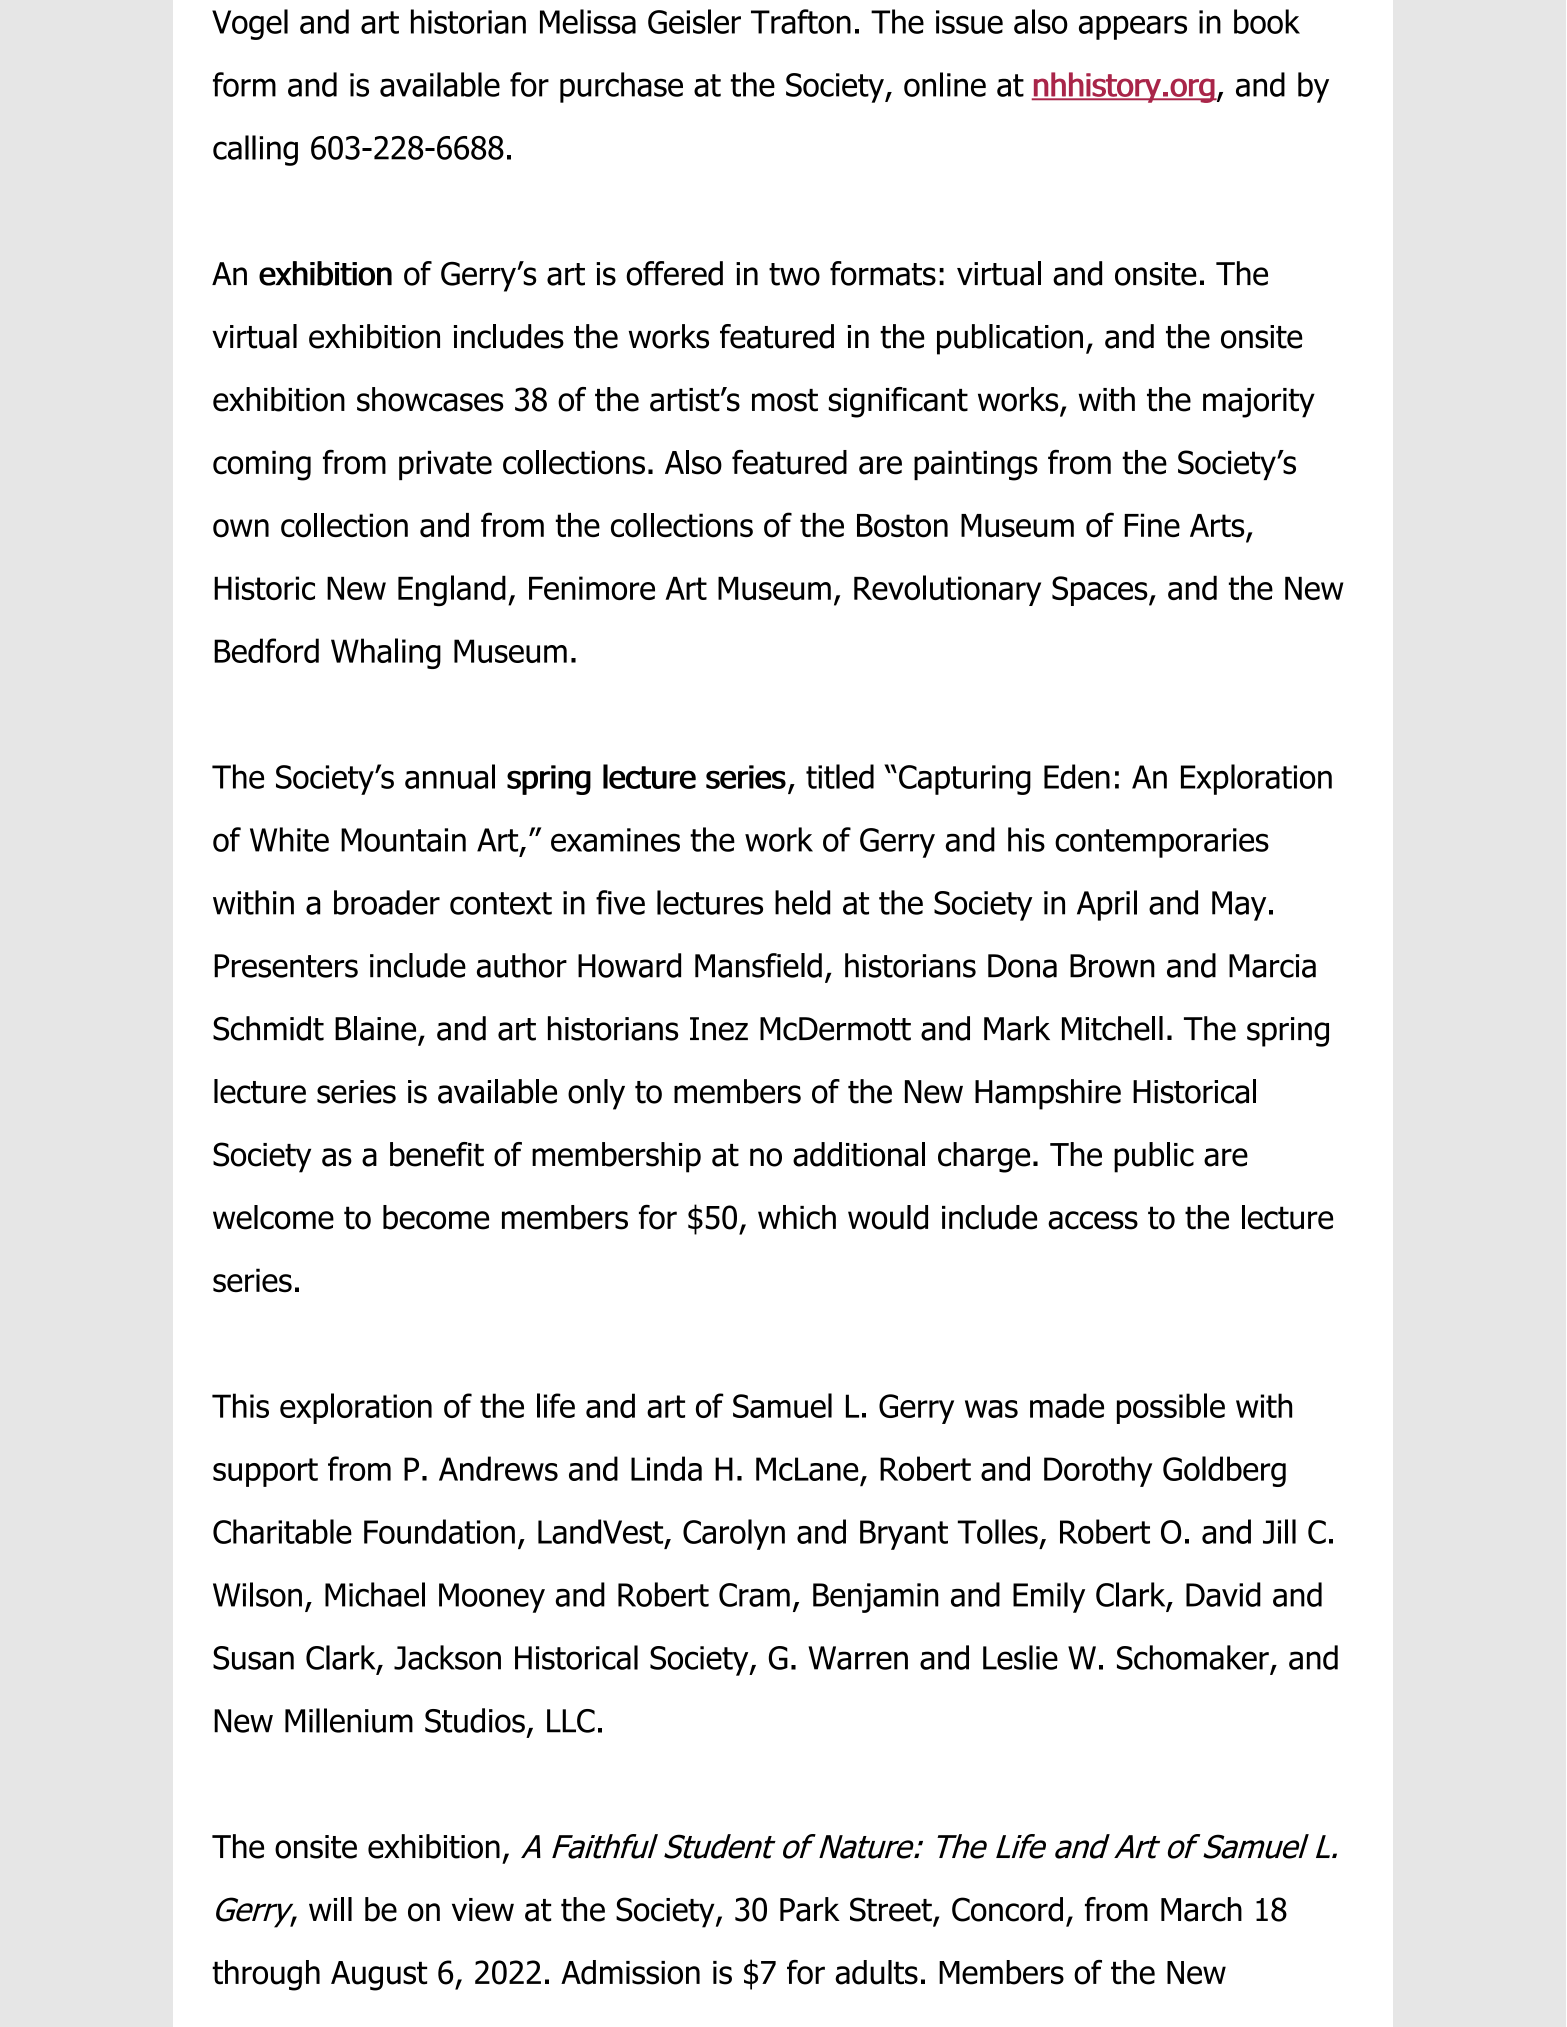  Describe the element at coordinates (1093, 1220) in the screenshot. I see `access` at that location.
